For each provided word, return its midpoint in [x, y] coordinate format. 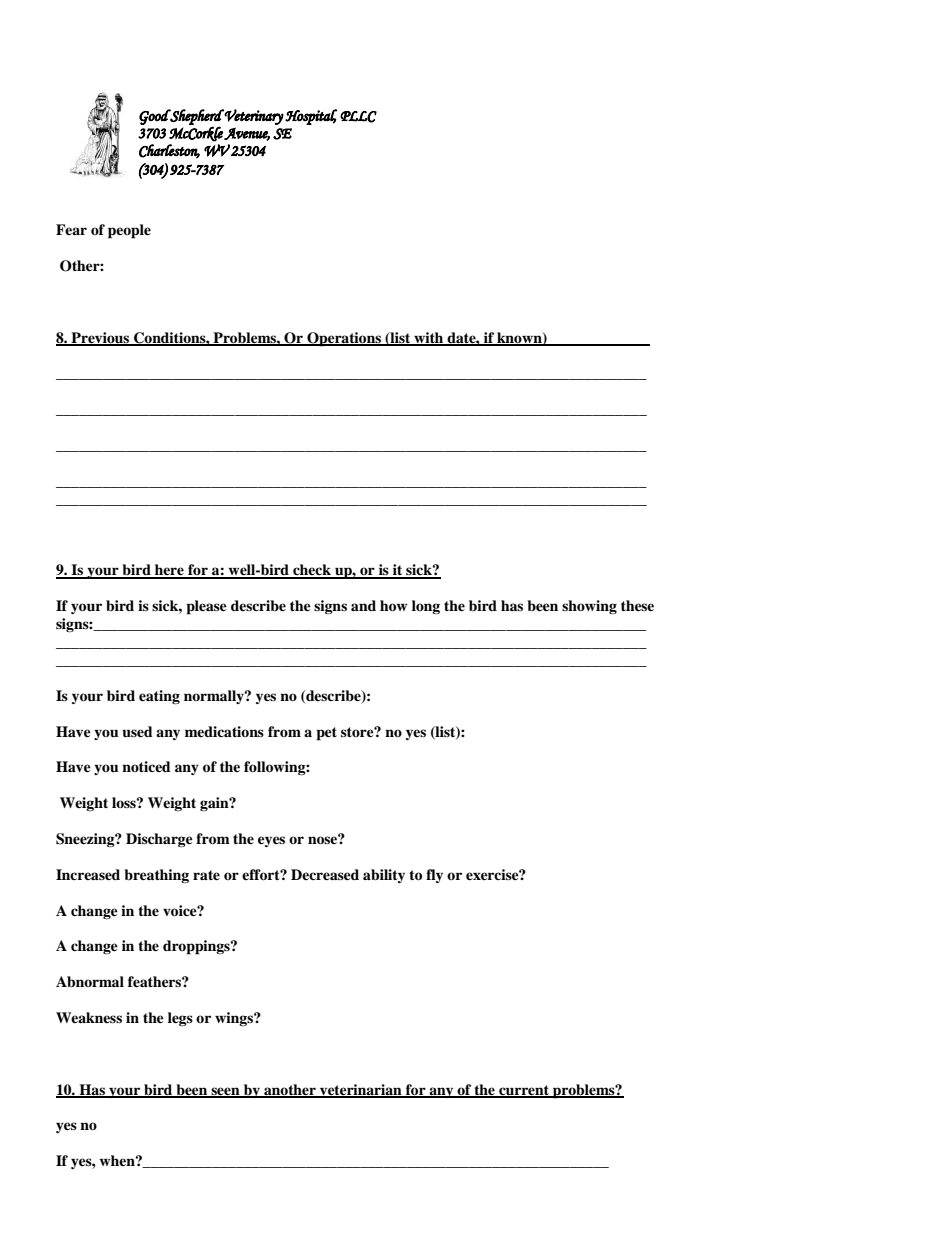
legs [180, 1019]
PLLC [358, 117]
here [169, 571]
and [363, 605]
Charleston [169, 151]
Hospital [311, 117]
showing [589, 607]
